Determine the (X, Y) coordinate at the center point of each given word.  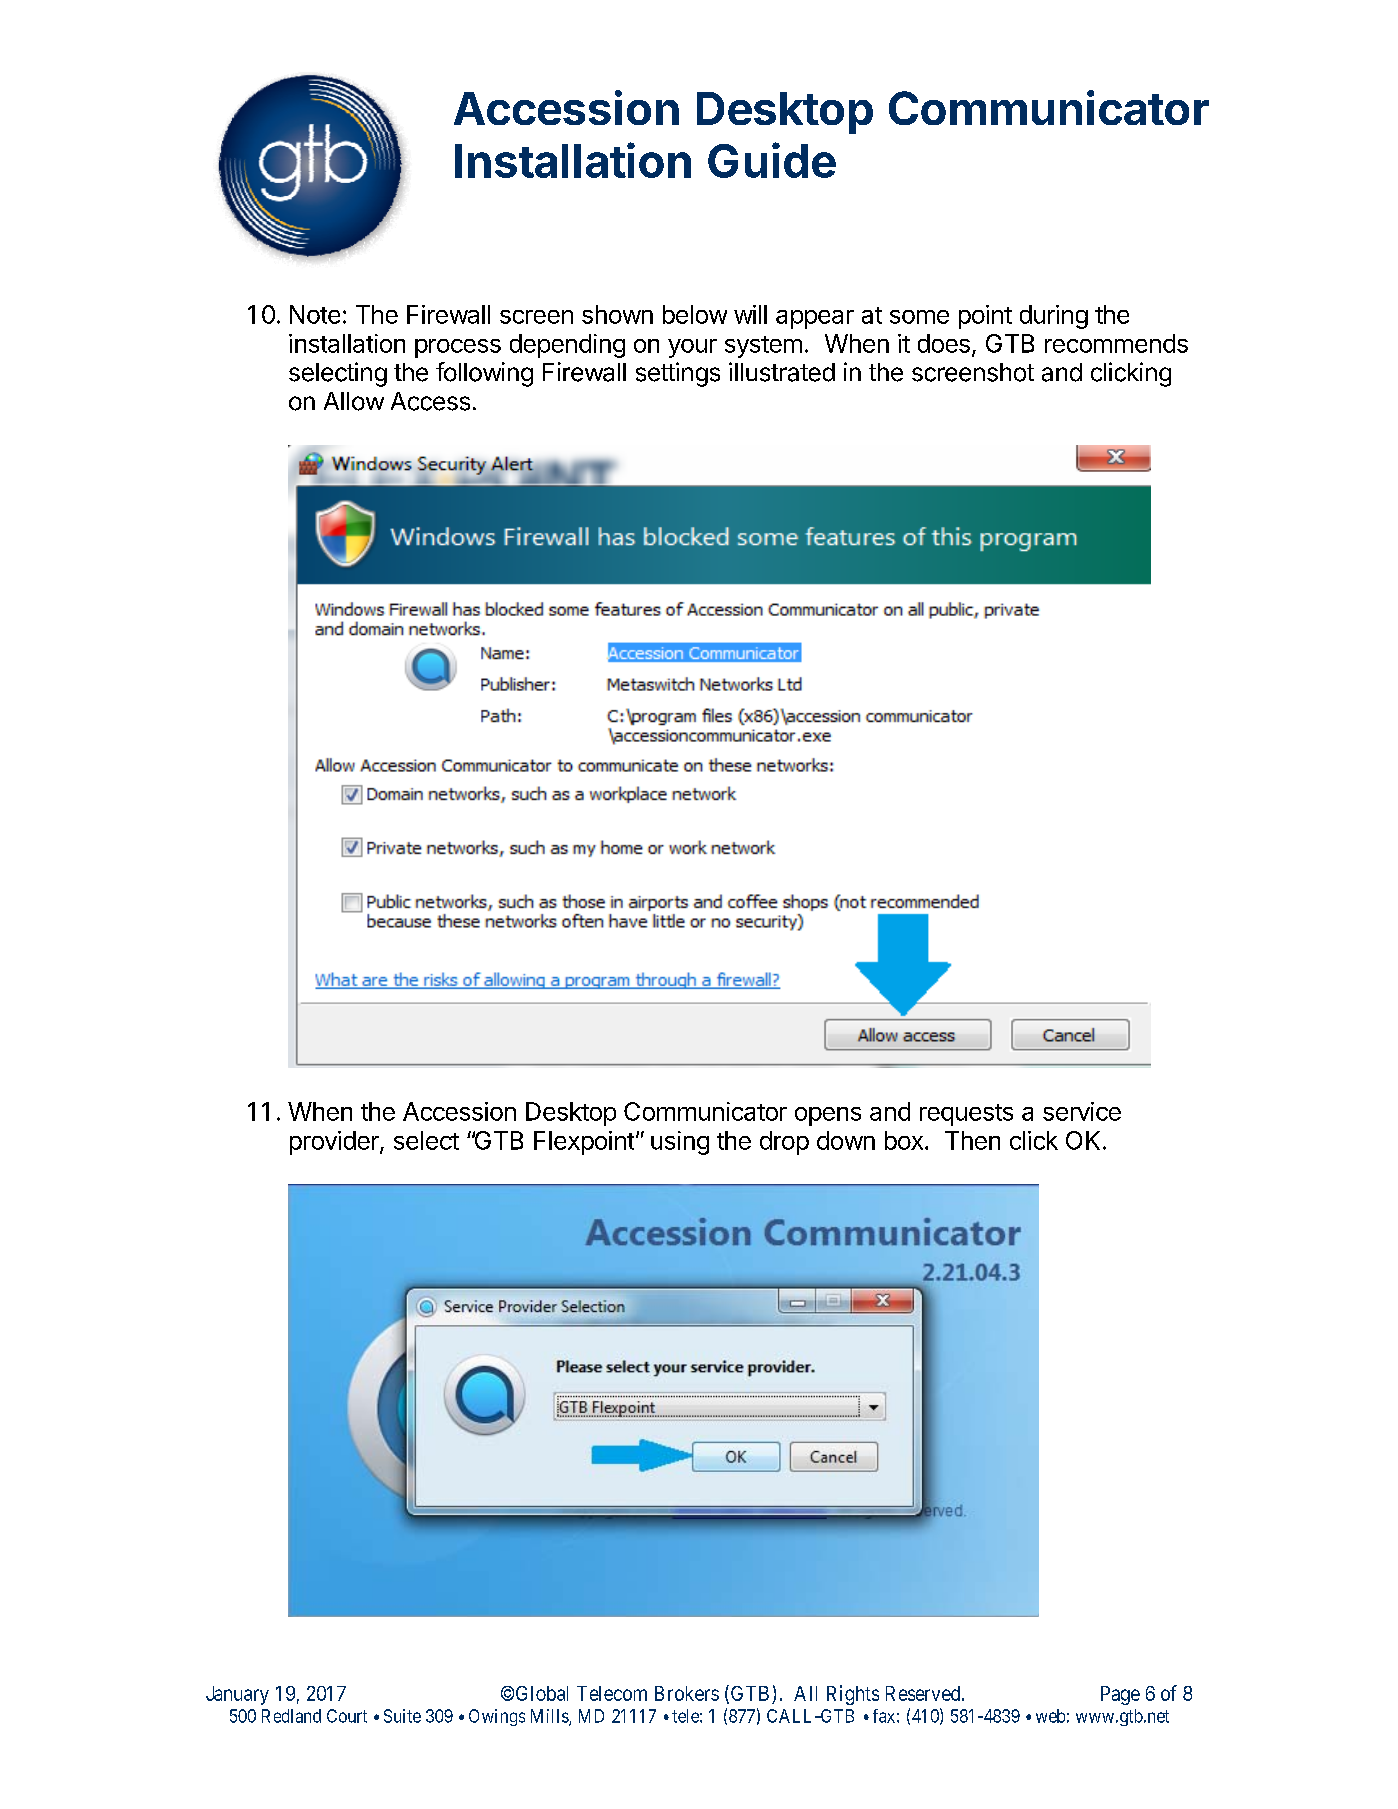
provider (335, 1143)
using (680, 1143)
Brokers (687, 1693)
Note (315, 314)
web (1050, 1716)
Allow (354, 401)
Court (347, 1716)
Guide (772, 160)
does (944, 343)
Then (972, 1140)
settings (678, 374)
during (1054, 317)
